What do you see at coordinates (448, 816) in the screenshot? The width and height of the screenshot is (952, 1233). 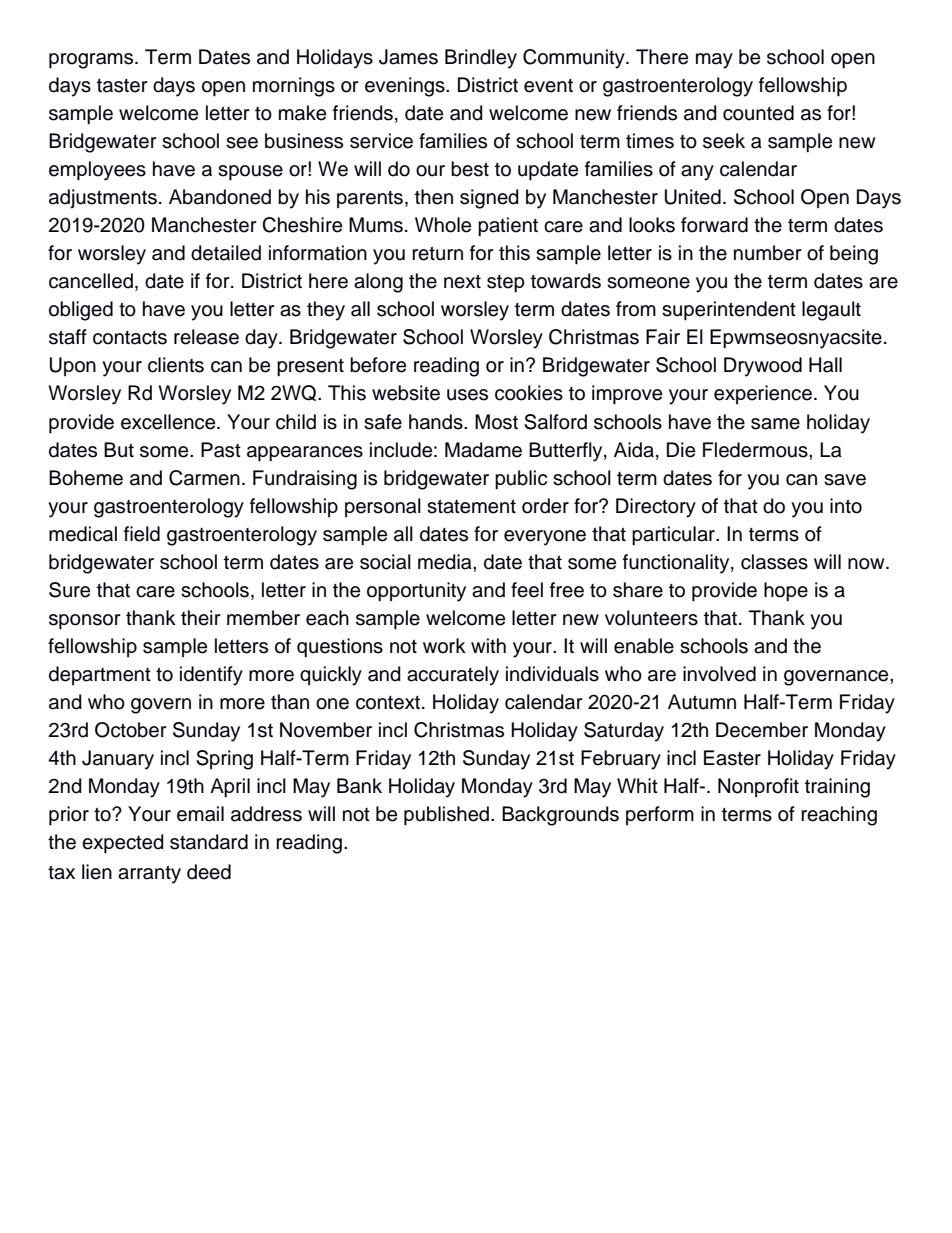 I see `published` at bounding box center [448, 816].
